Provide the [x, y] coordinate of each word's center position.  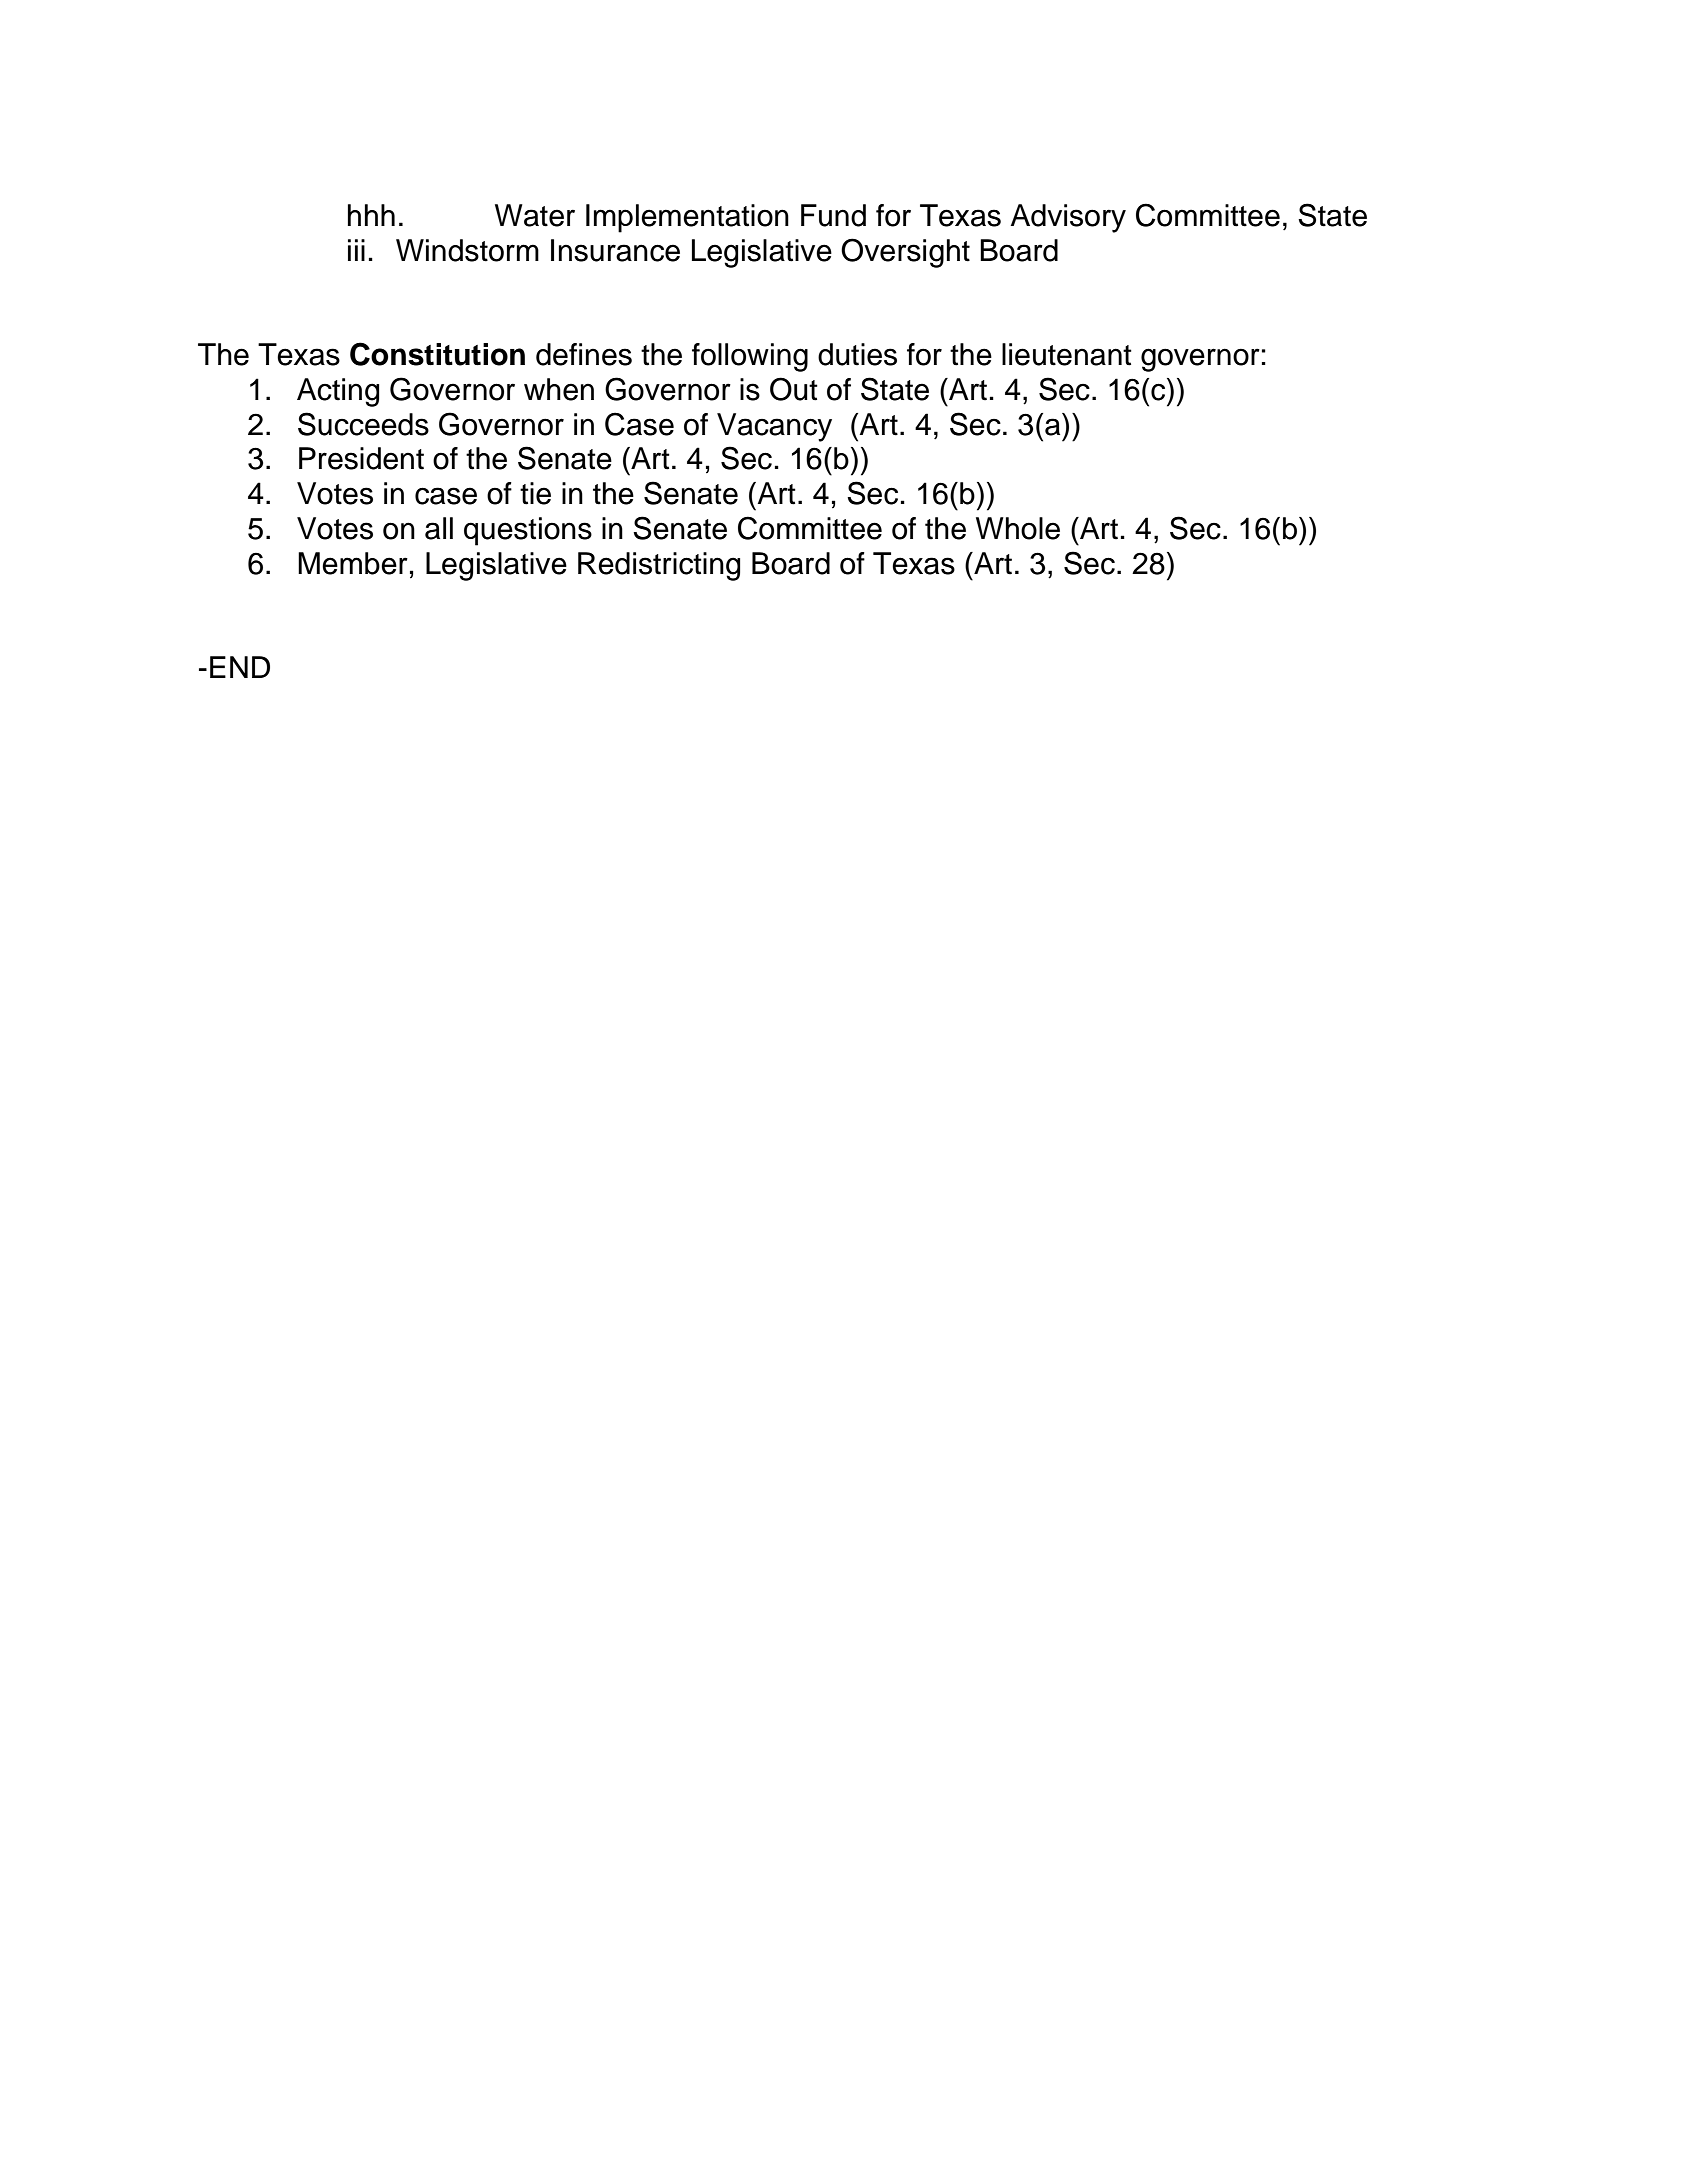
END [240, 667]
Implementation [687, 218]
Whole [1018, 528]
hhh [371, 215]
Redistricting [659, 566]
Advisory [1068, 218]
